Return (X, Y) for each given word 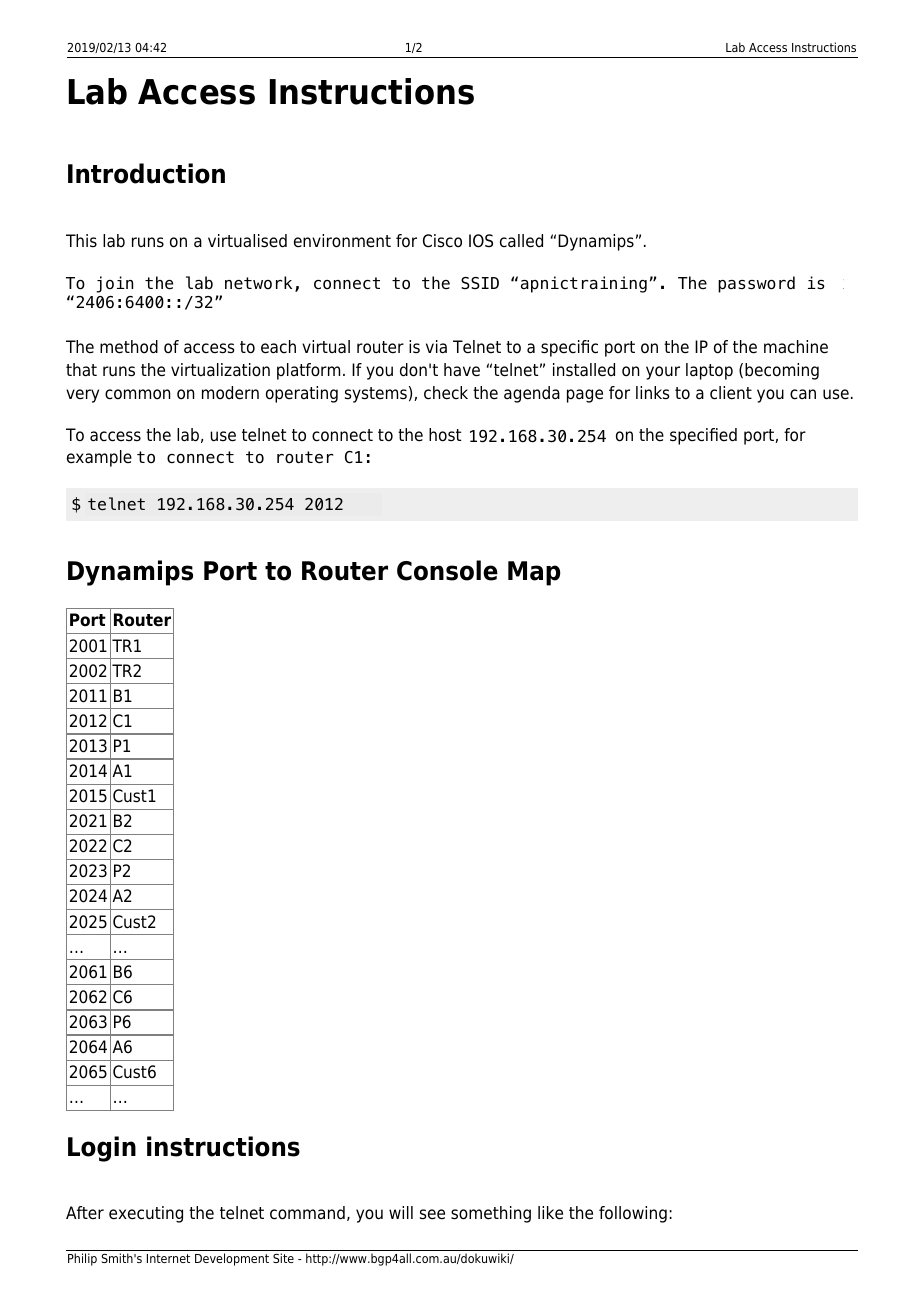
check (446, 393)
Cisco (442, 241)
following (633, 1214)
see (432, 1214)
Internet (168, 1258)
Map (534, 573)
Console (447, 570)
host (445, 435)
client (731, 393)
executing (146, 1214)
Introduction (146, 173)
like (550, 1213)
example (99, 458)
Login (102, 1149)
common (137, 394)
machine (796, 347)
